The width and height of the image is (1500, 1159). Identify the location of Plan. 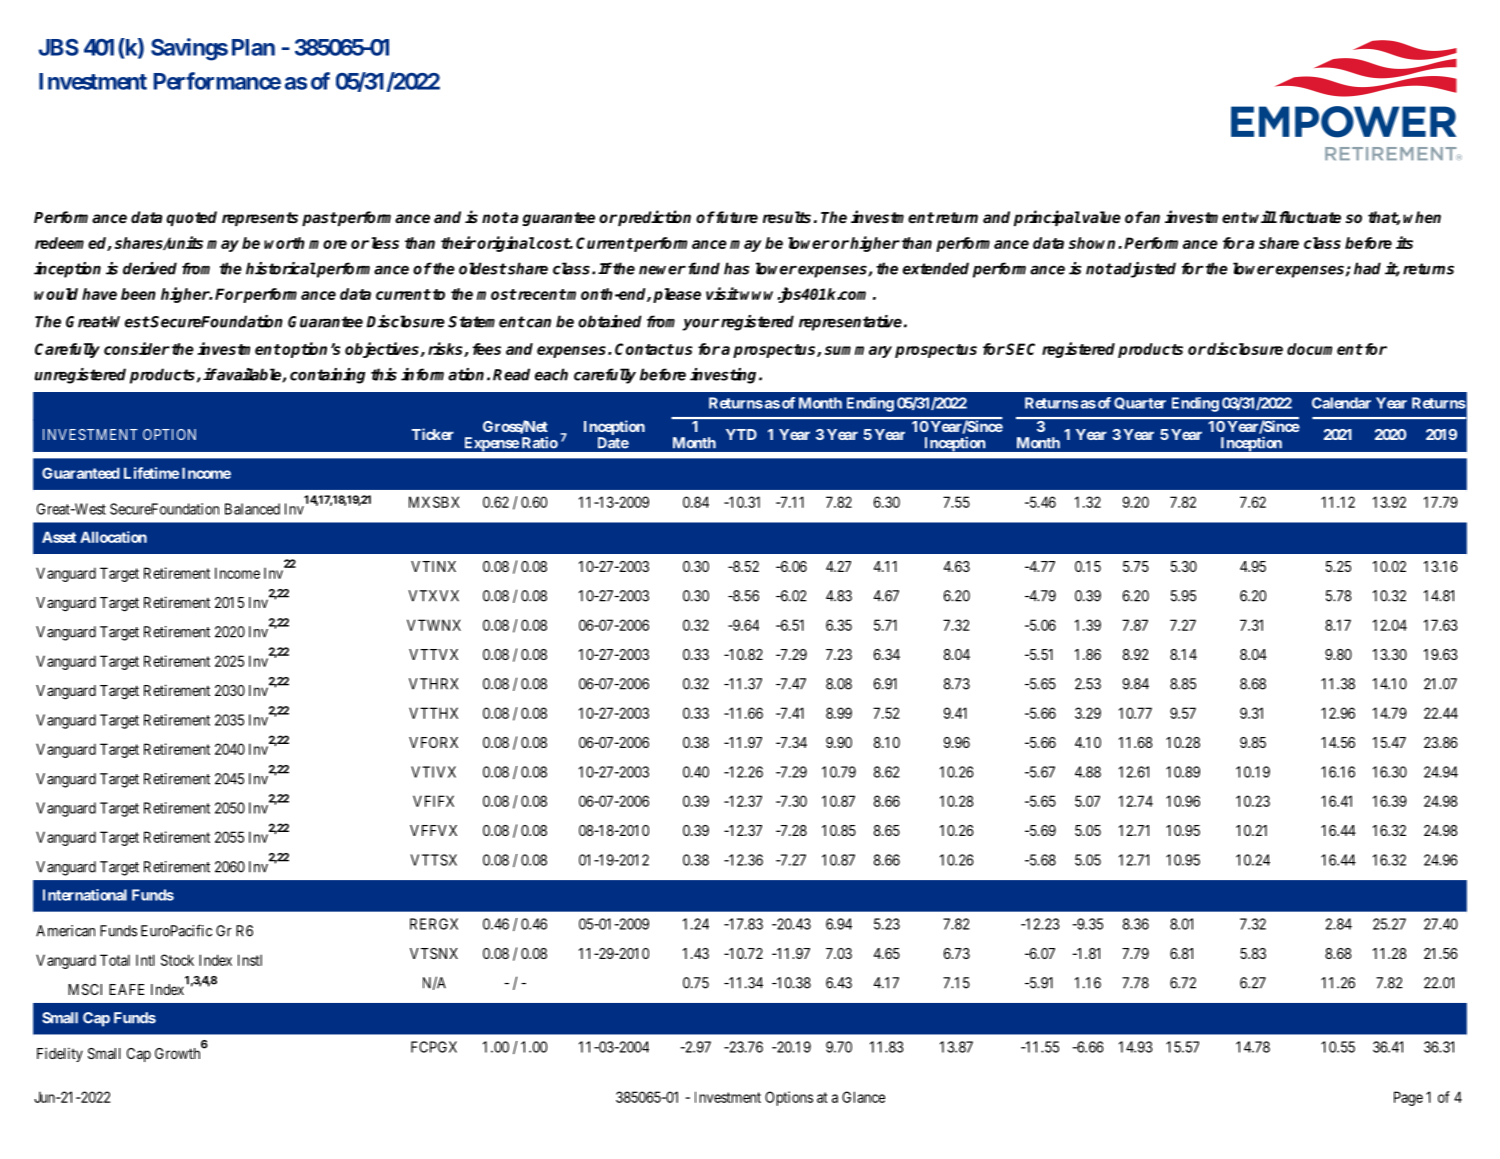
(253, 47).
